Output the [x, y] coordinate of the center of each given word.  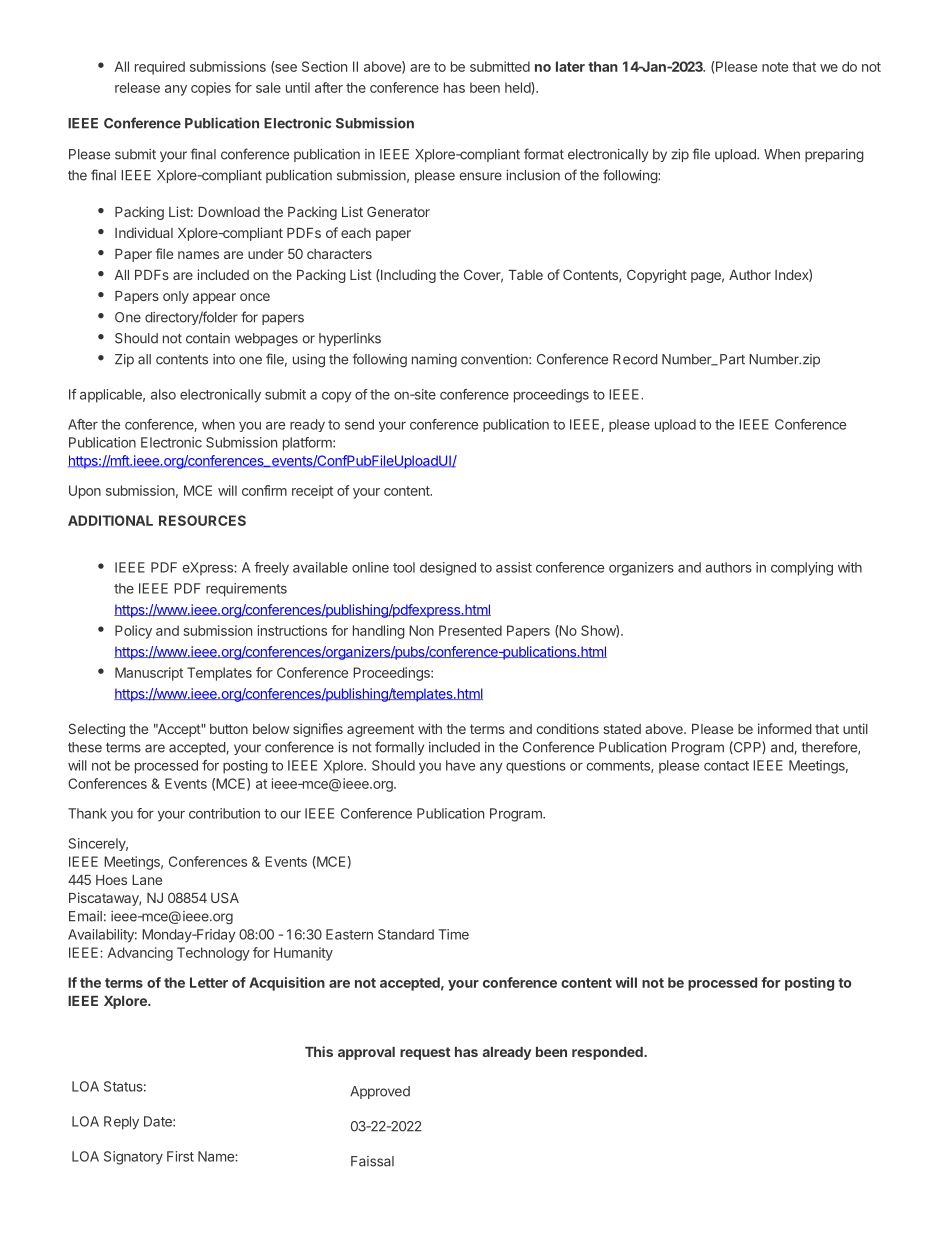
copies [211, 89]
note [775, 67]
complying [802, 569]
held [518, 88]
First [180, 1156]
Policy [133, 632]
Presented [470, 630]
